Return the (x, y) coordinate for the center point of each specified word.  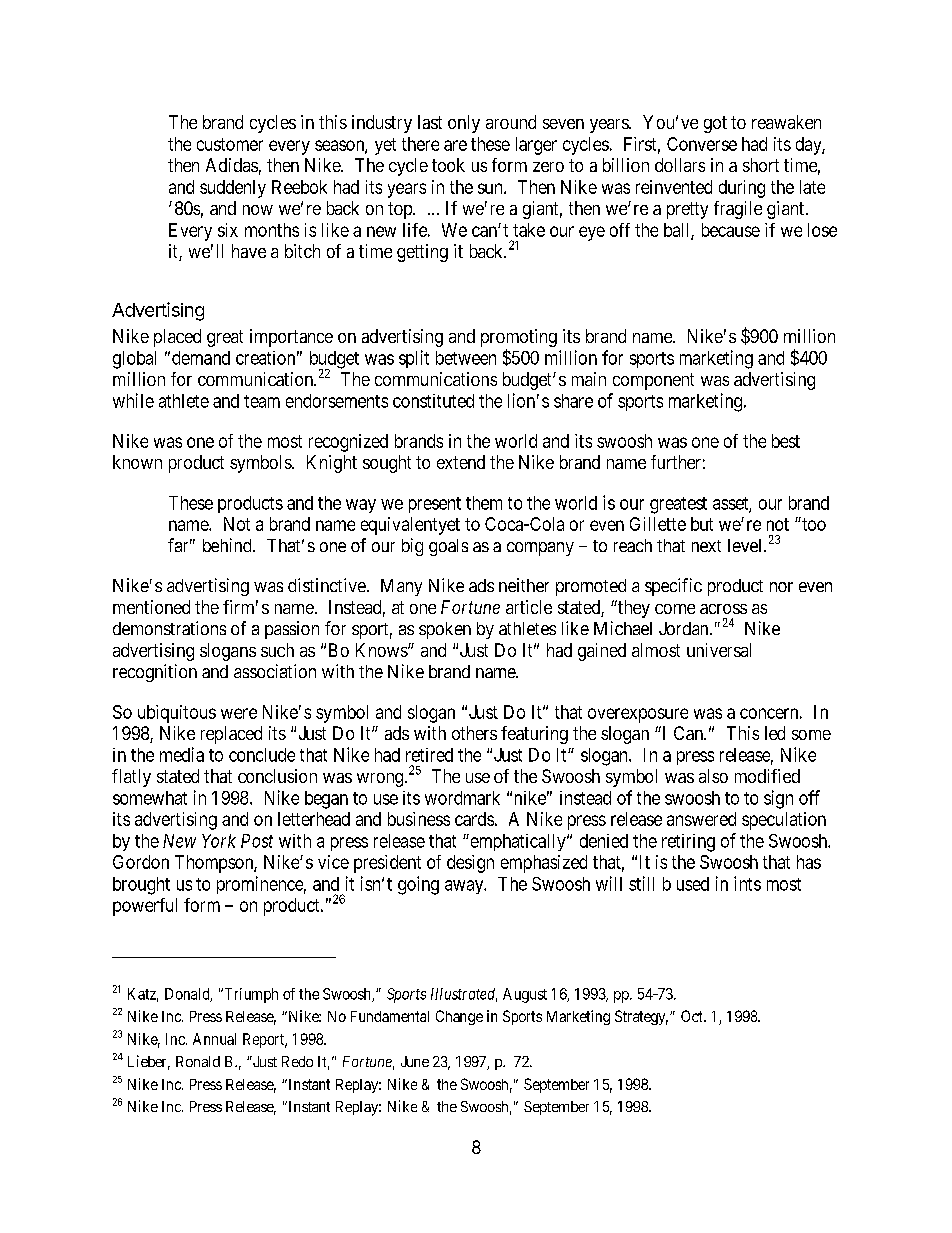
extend (461, 462)
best (786, 441)
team (262, 401)
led (775, 733)
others (474, 733)
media (182, 754)
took (448, 165)
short (761, 165)
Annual (214, 1039)
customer (230, 144)
